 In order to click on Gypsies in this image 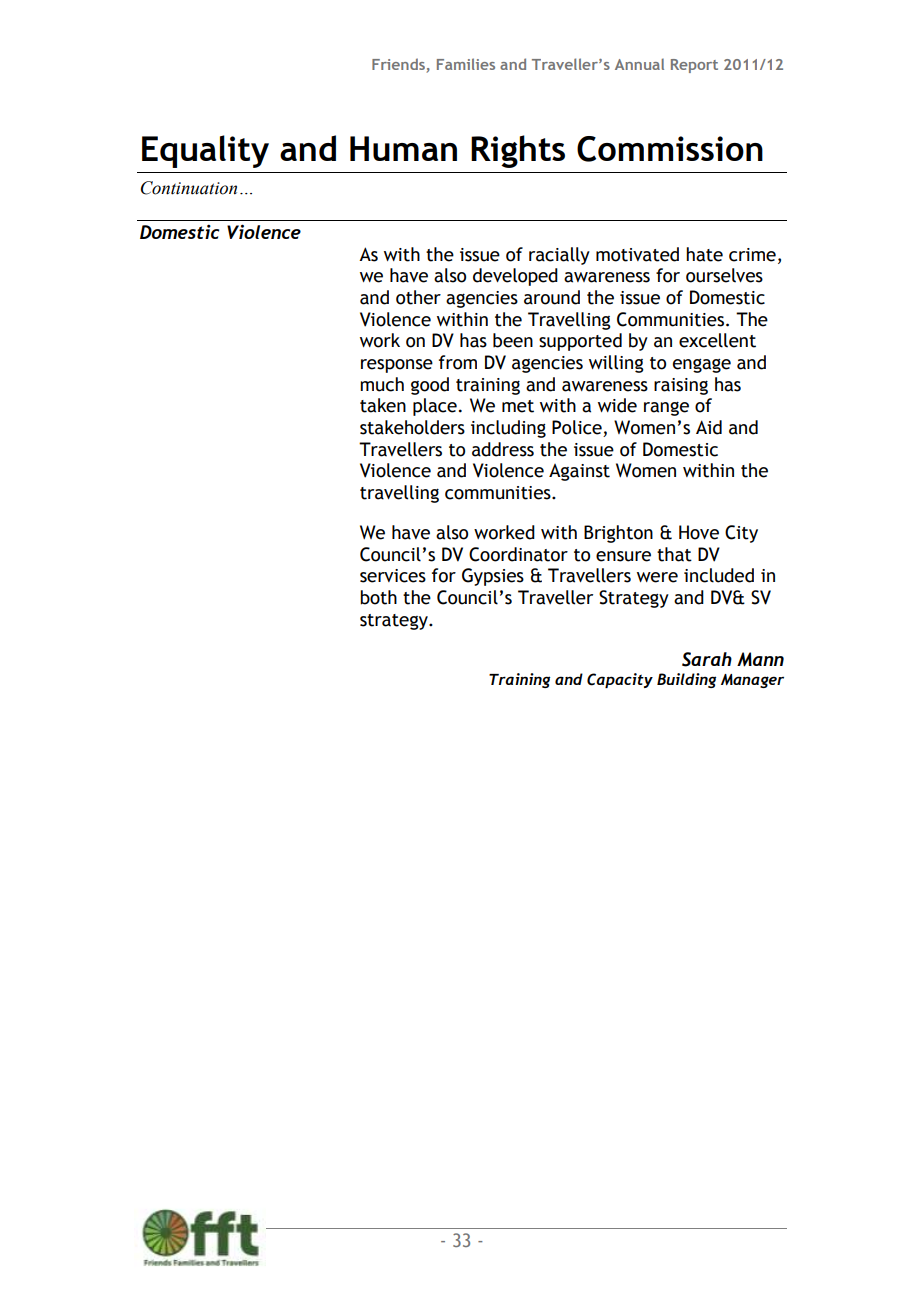, I will do `click(493, 577)`.
